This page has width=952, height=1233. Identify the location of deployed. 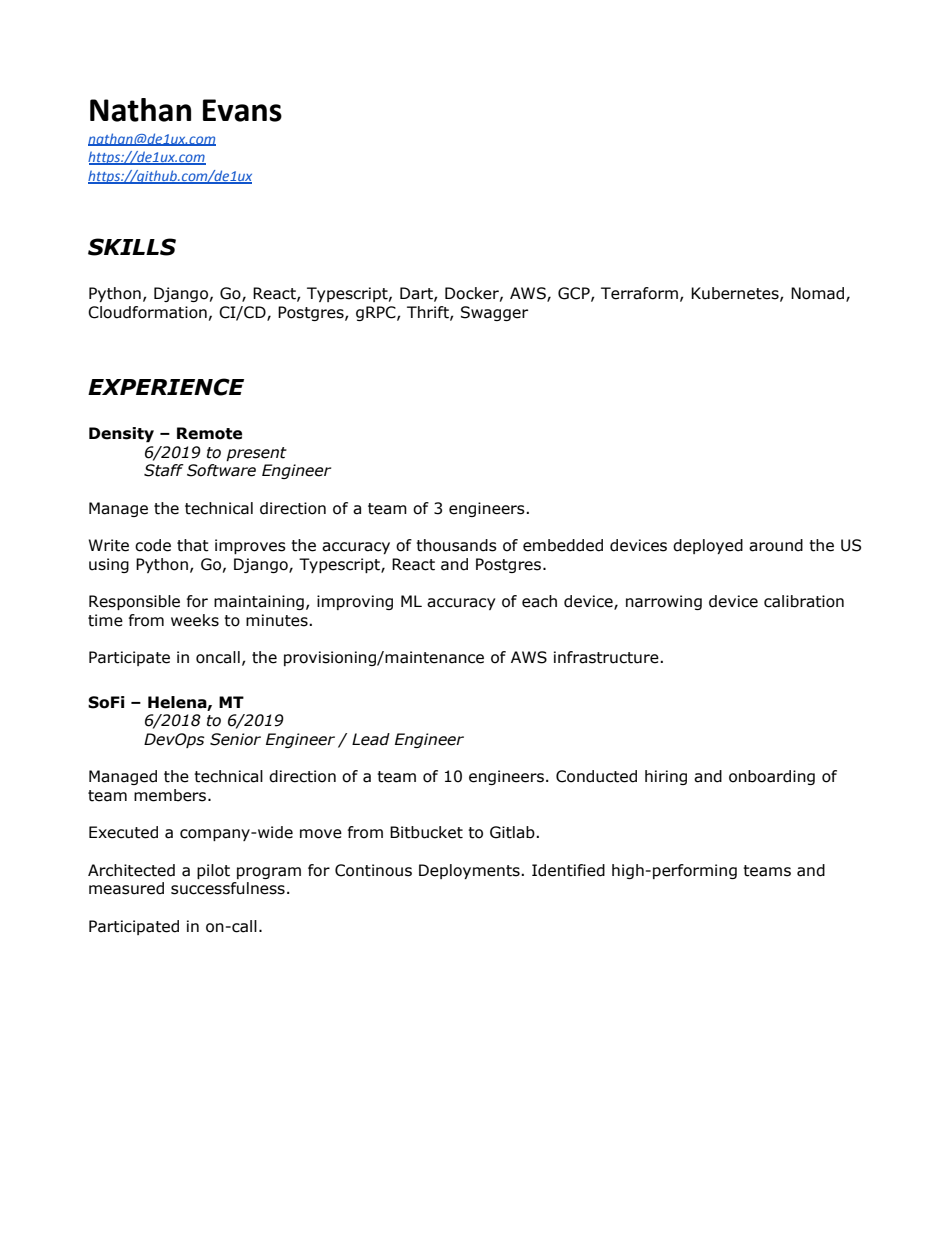
(708, 546).
